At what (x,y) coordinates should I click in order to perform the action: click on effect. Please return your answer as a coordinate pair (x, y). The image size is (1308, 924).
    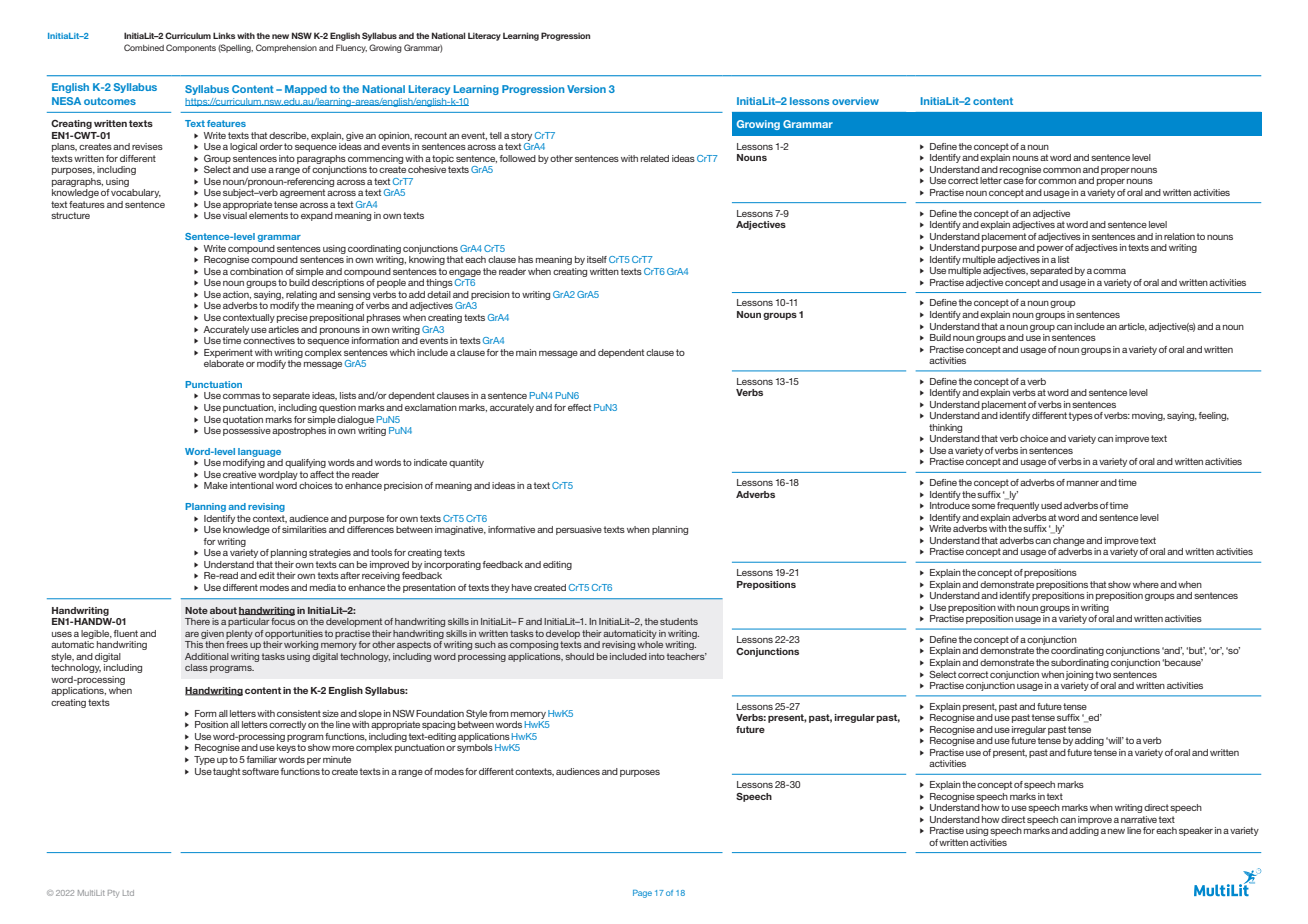
    Looking at the image, I should click on (579, 407).
